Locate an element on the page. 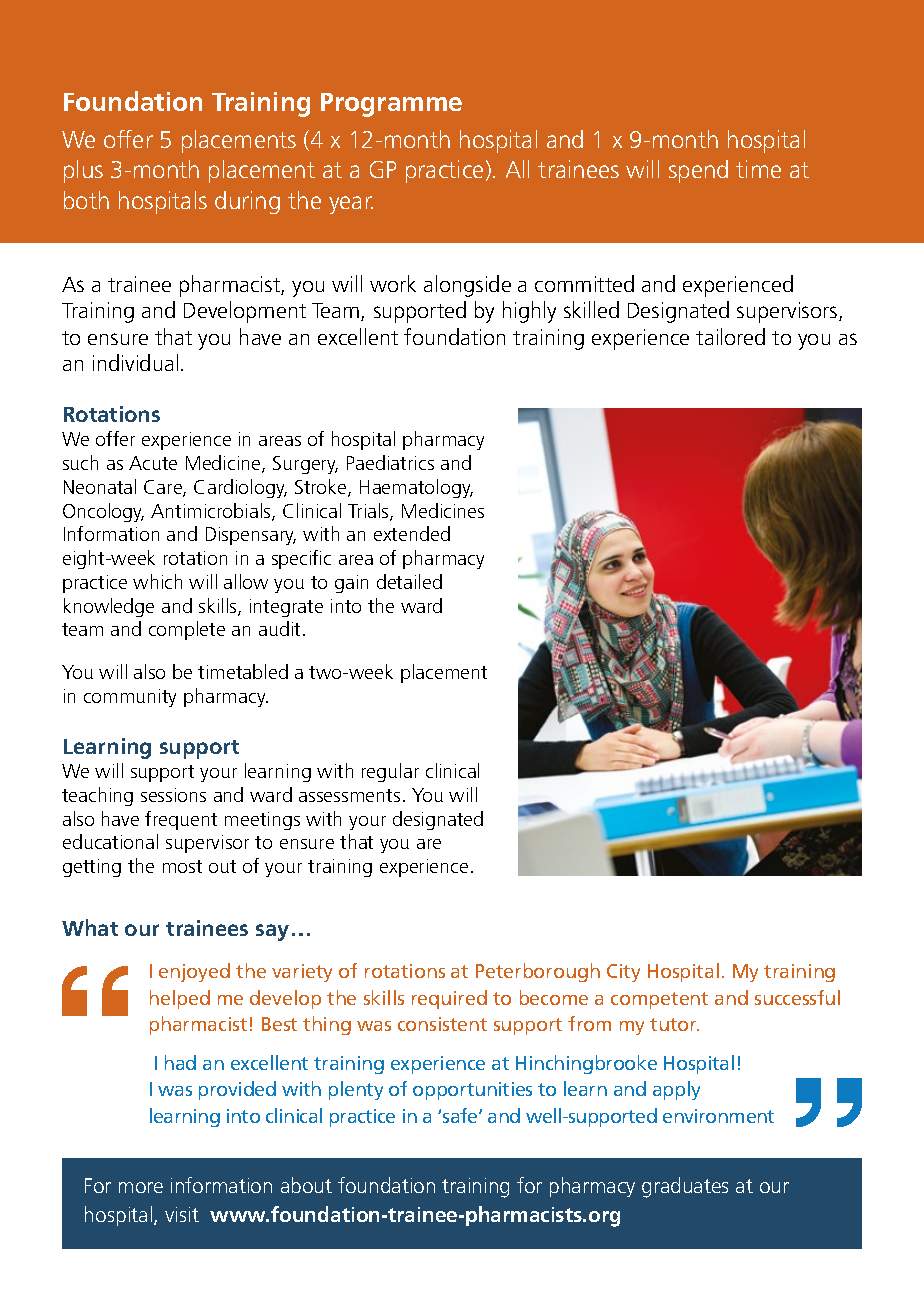 Image resolution: width=924 pixels, height=1311 pixels. tailored is located at coordinates (730, 336).
